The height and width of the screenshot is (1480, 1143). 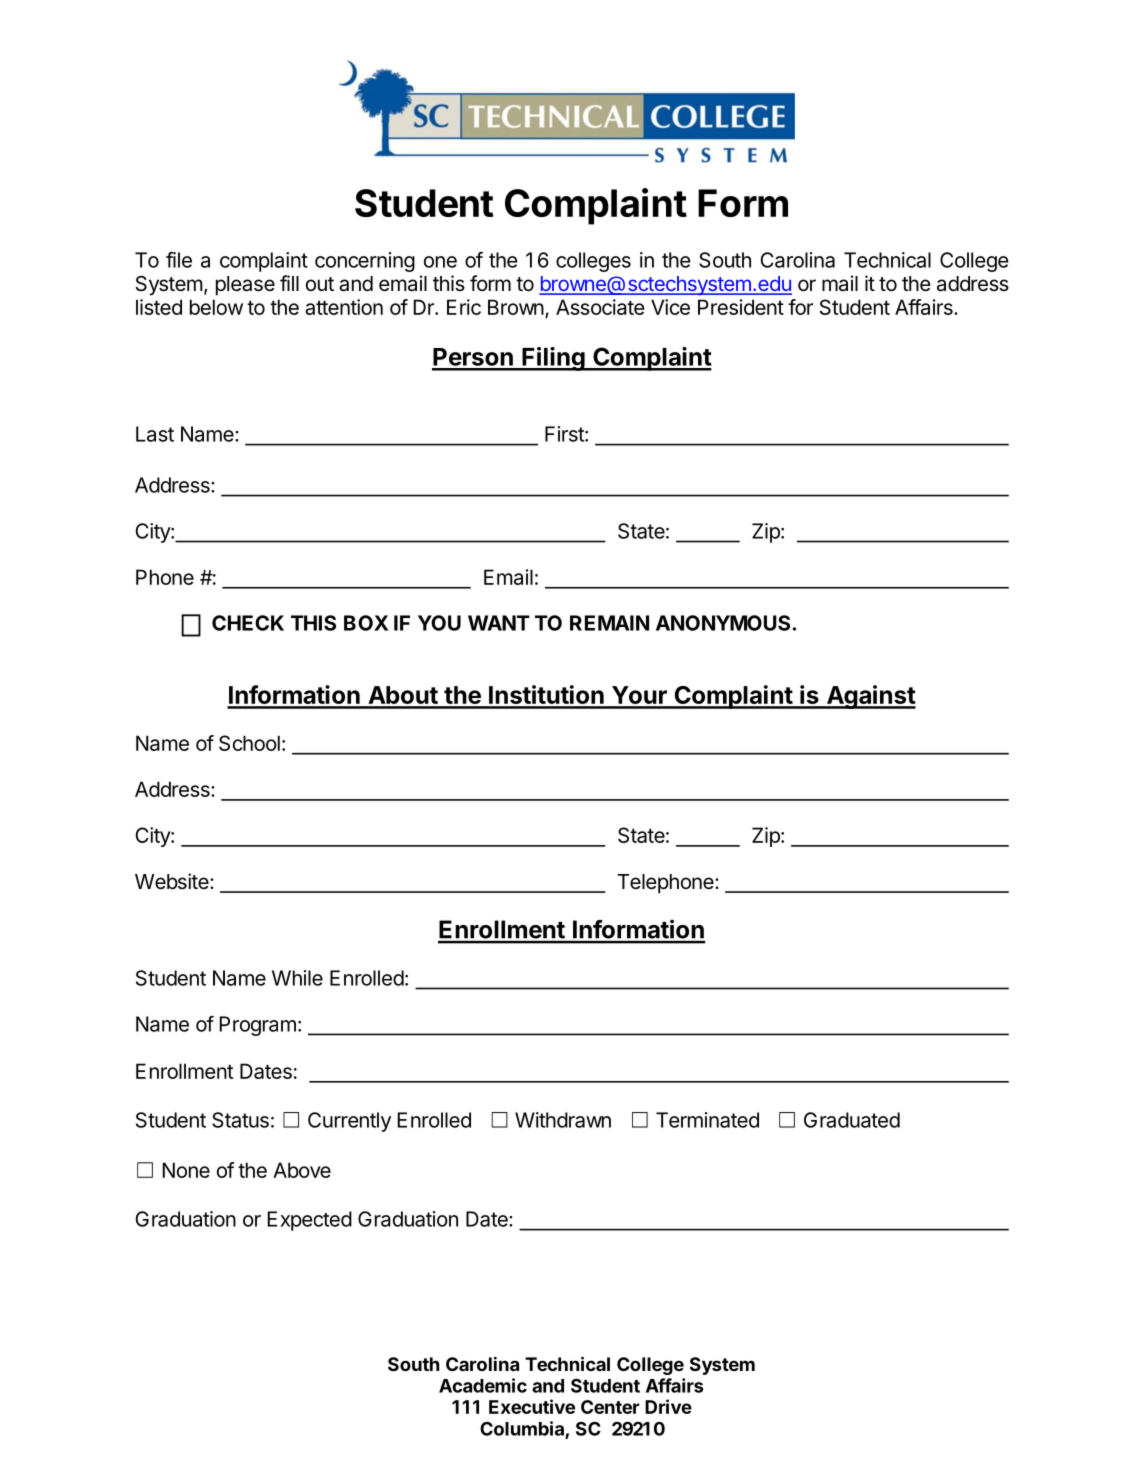 I want to click on President, so click(x=741, y=307).
